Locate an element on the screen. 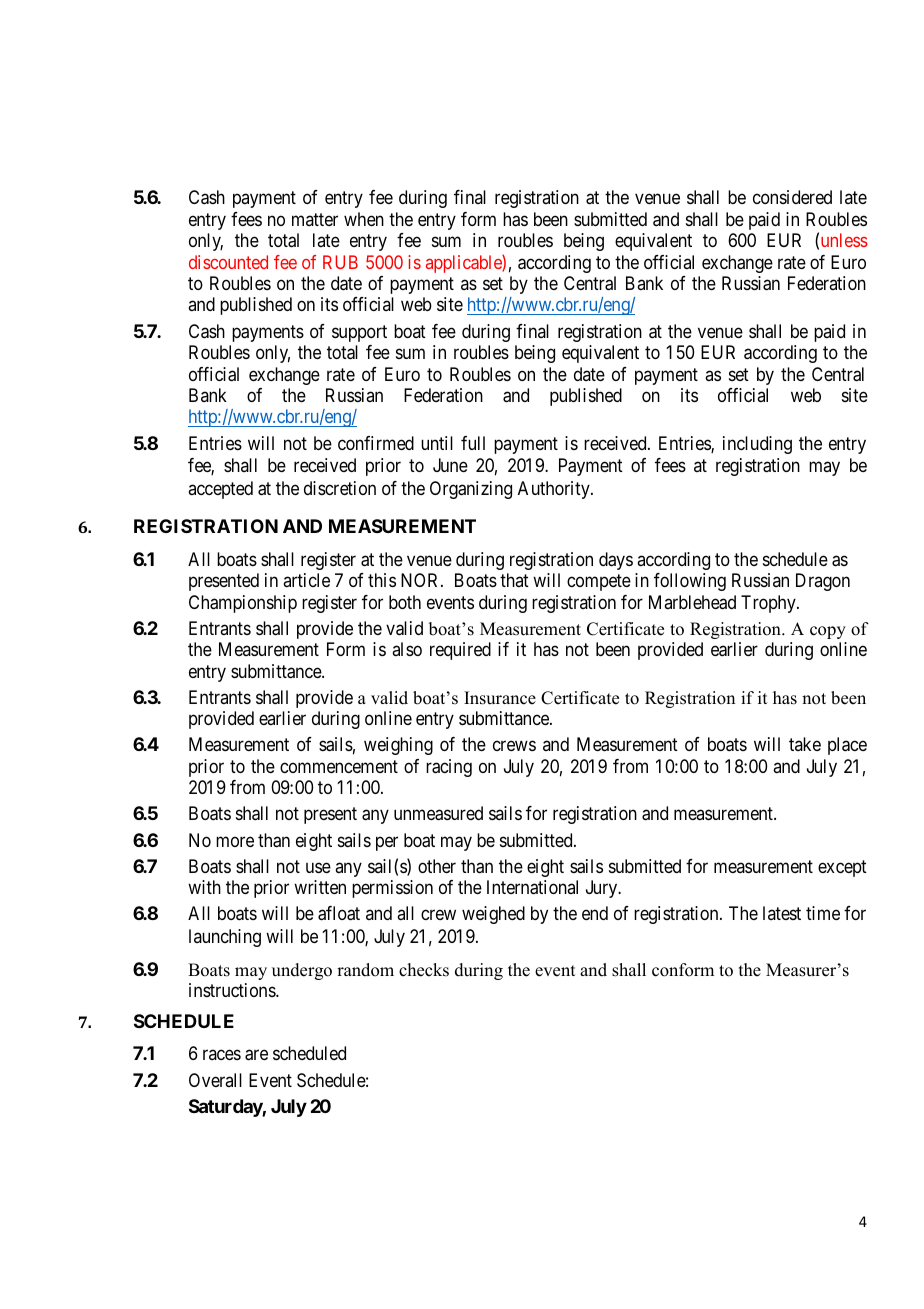 The height and width of the screenshot is (1309, 924). matter is located at coordinates (315, 219).
